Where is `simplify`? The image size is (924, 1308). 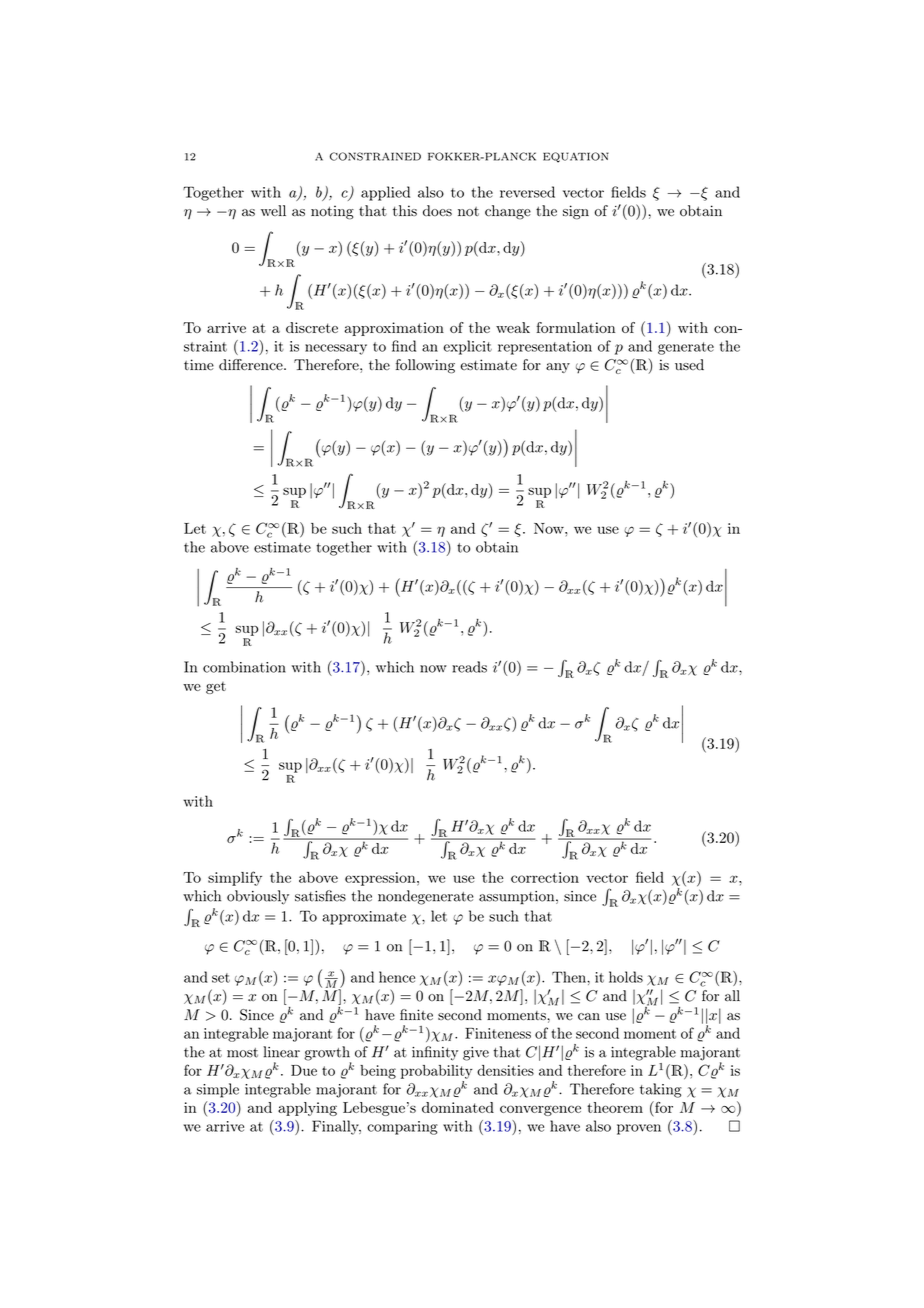
simplify is located at coordinates (235, 878).
